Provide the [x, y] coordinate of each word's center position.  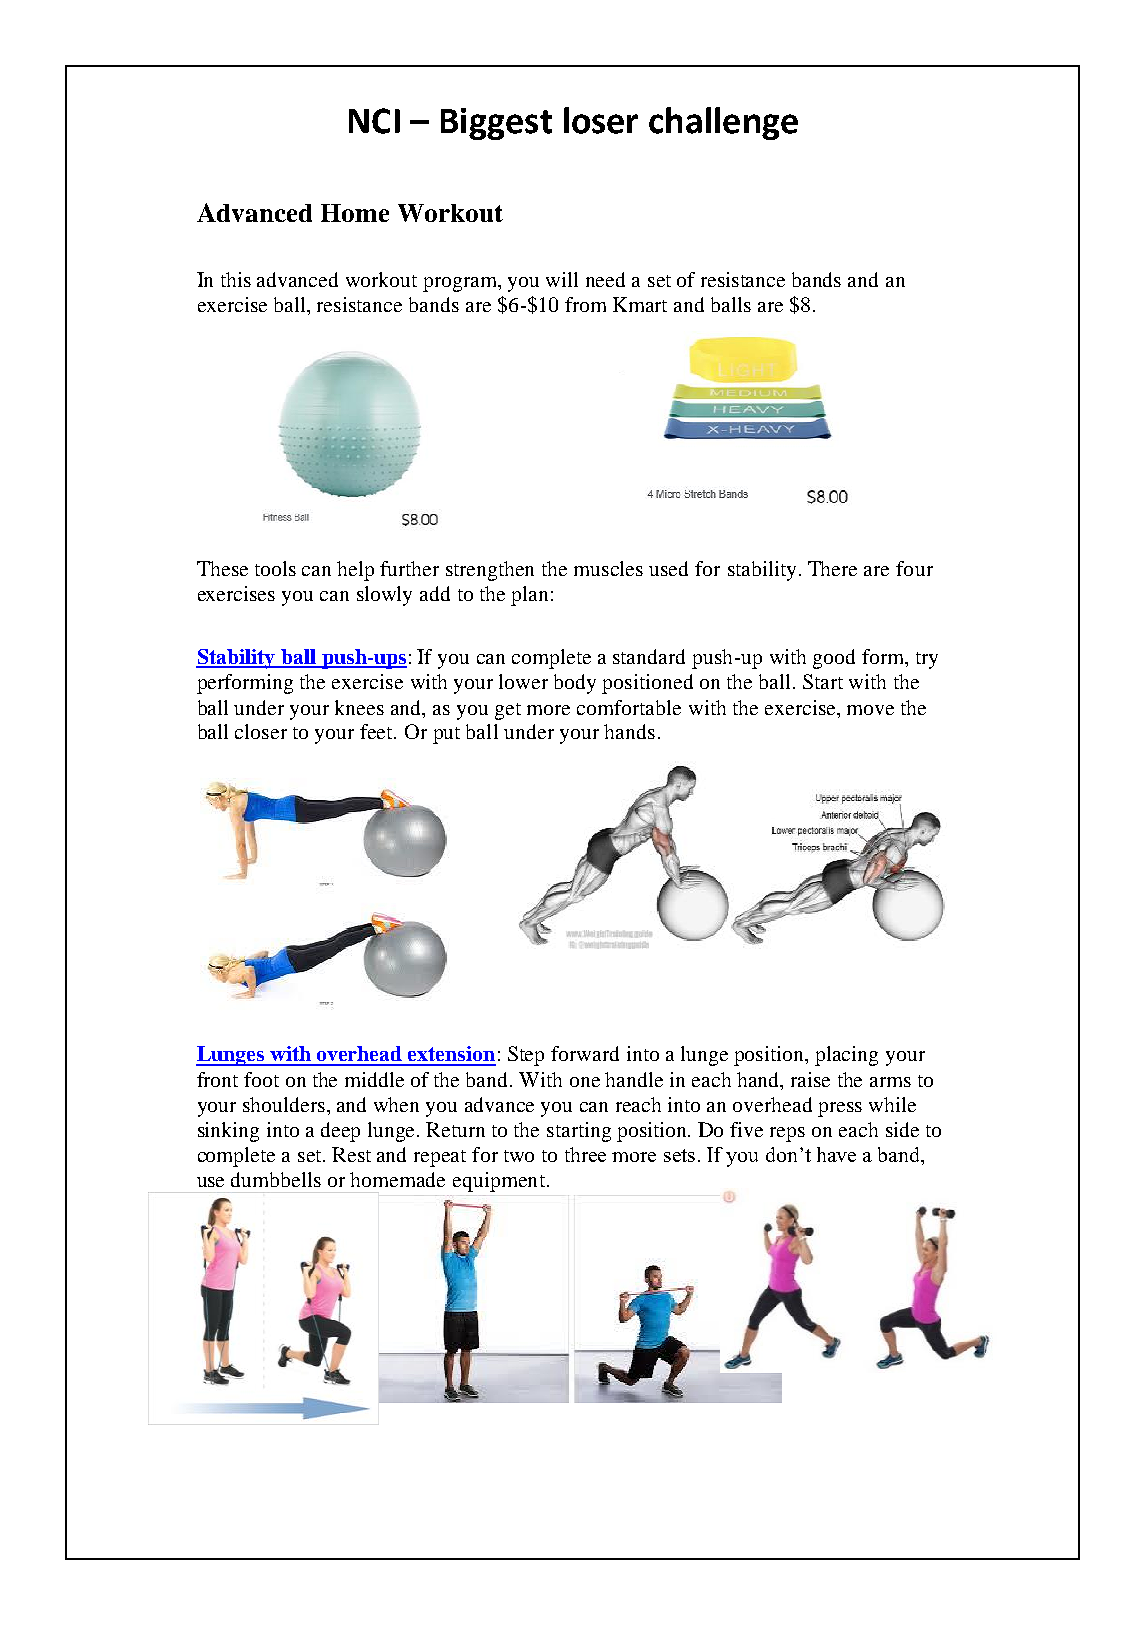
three [585, 1154]
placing [846, 1056]
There [832, 568]
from [585, 304]
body [575, 684]
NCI [374, 121]
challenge [723, 123]
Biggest [496, 124]
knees [359, 707]
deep [340, 1132]
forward [585, 1053]
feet [378, 731]
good [834, 659]
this [236, 279]
